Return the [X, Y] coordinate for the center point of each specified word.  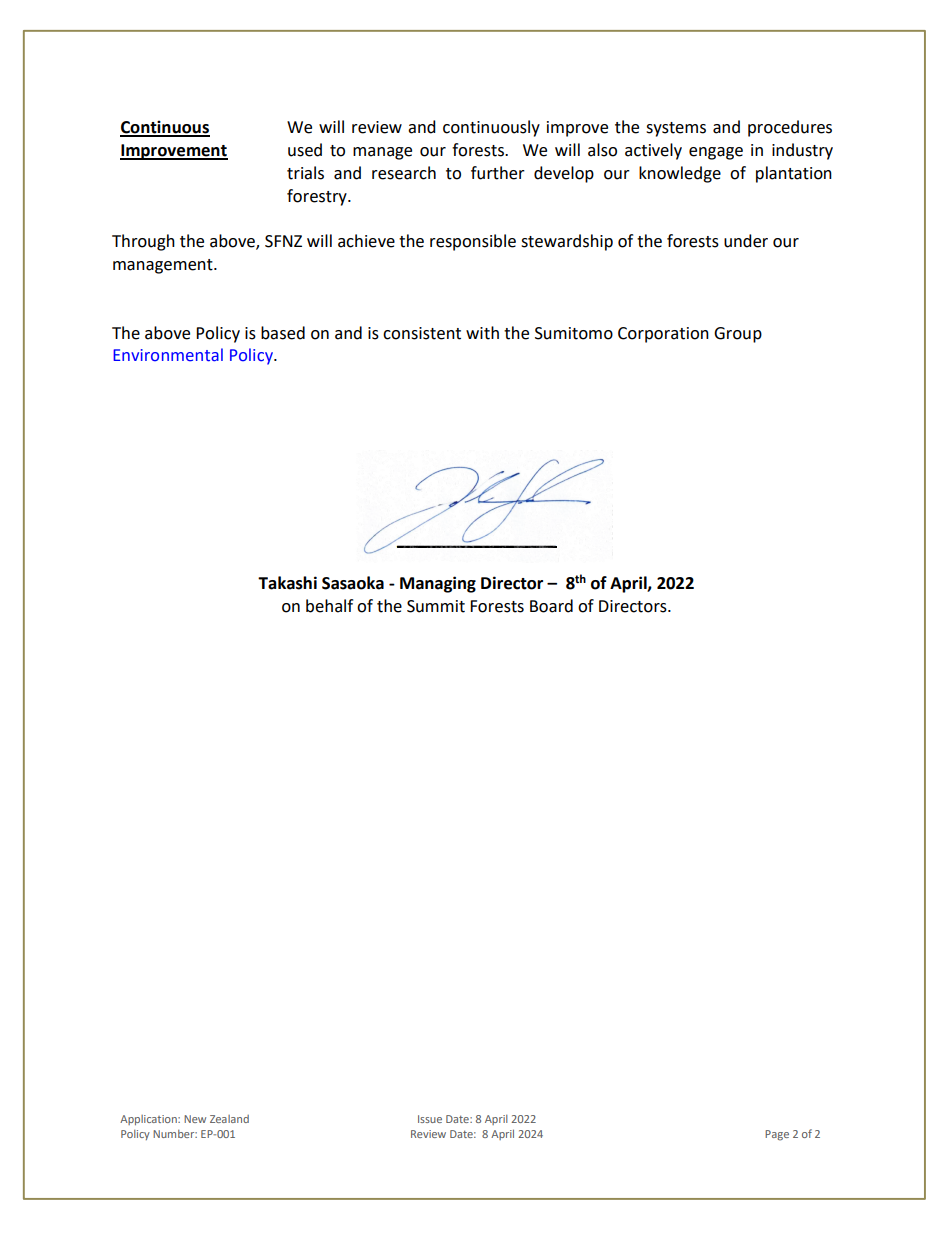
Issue [430, 1119]
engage [716, 153]
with [482, 333]
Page [777, 1135]
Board [551, 606]
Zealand [229, 1119]
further [498, 173]
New [195, 1119]
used [305, 150]
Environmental [168, 355]
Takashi [287, 583]
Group [738, 335]
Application [149, 1120]
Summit [436, 606]
